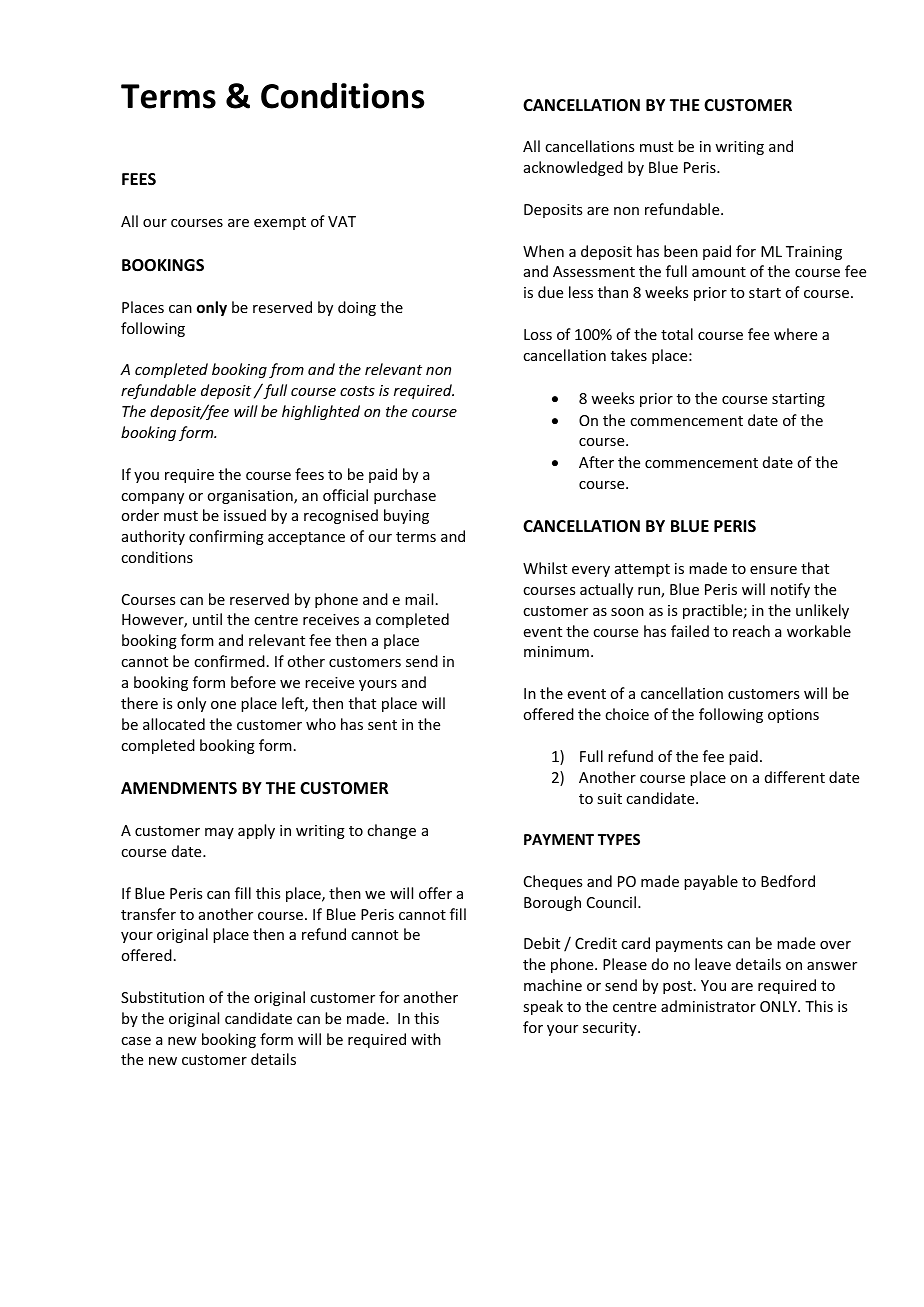 The width and height of the page is (924, 1307). Describe the element at coordinates (219, 833) in the page. I see `may` at that location.
